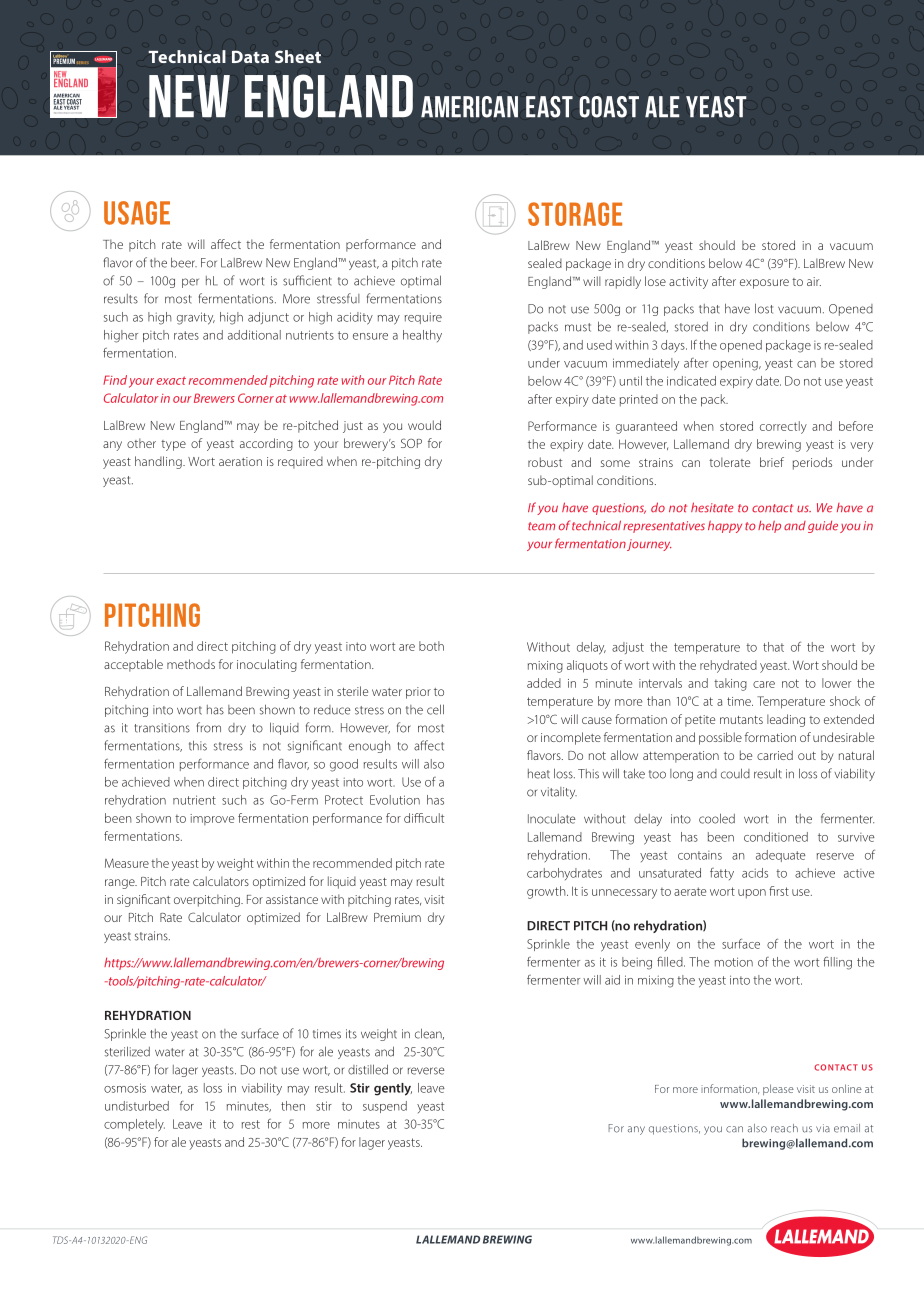  Describe the element at coordinates (191, 664) in the screenshot. I see `methods` at that location.
